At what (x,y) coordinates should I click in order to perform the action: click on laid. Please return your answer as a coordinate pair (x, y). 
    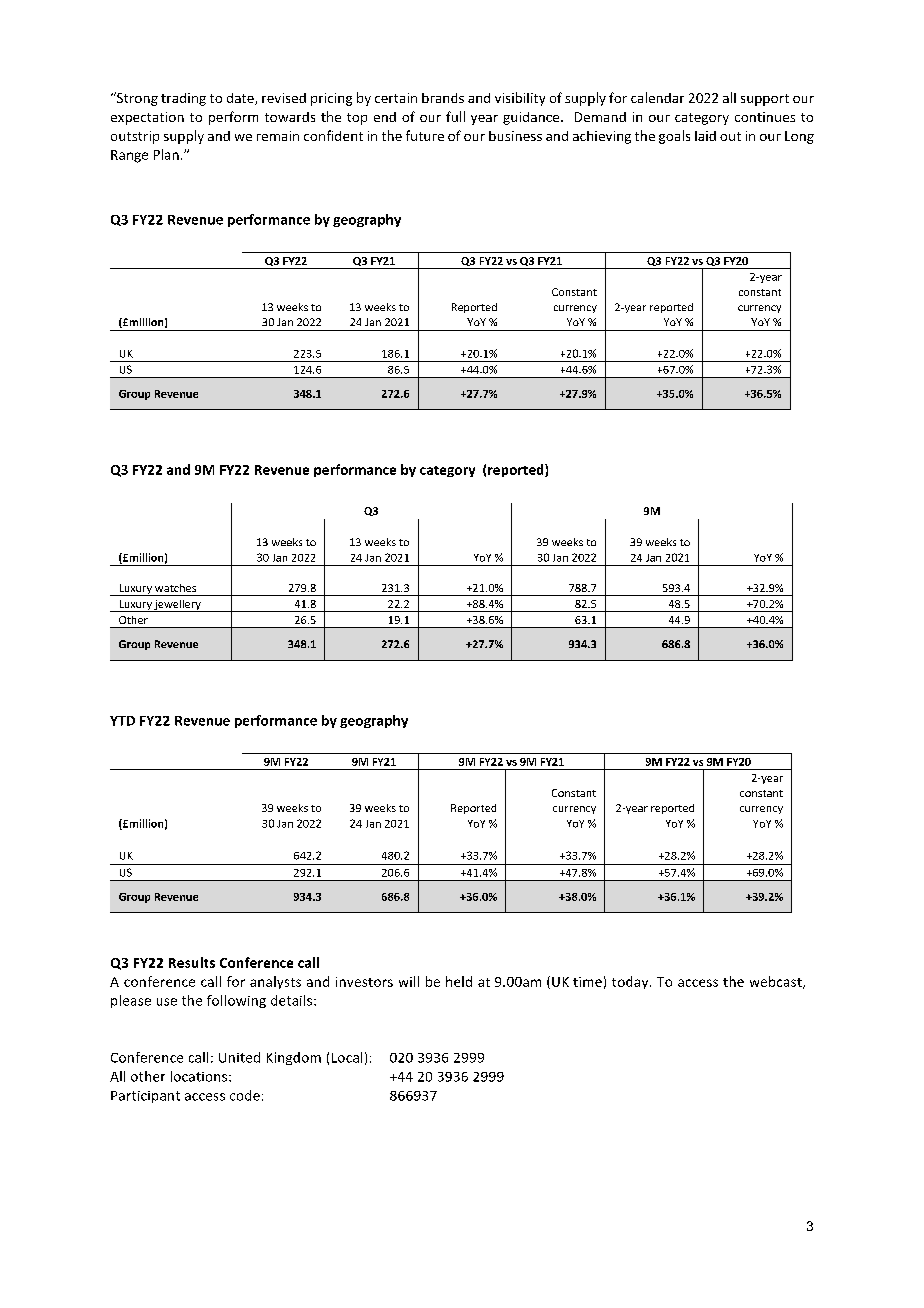
    Looking at the image, I should click on (705, 136).
